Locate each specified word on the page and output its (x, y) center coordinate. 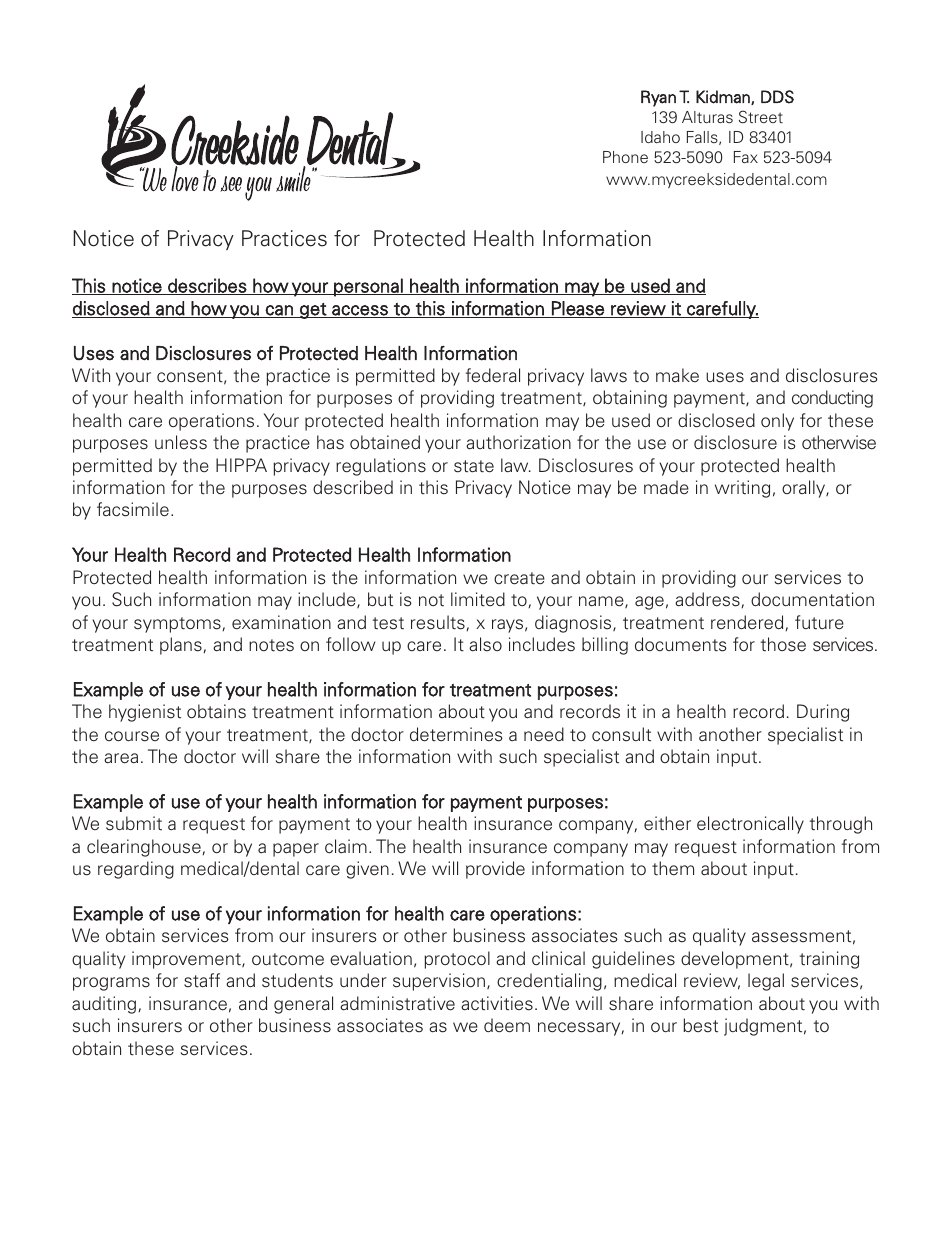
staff (202, 980)
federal (493, 375)
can (279, 311)
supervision (439, 982)
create (519, 578)
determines (456, 734)
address (708, 600)
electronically (750, 825)
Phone (625, 157)
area (121, 758)
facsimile (133, 509)
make (677, 375)
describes (207, 286)
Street (761, 117)
